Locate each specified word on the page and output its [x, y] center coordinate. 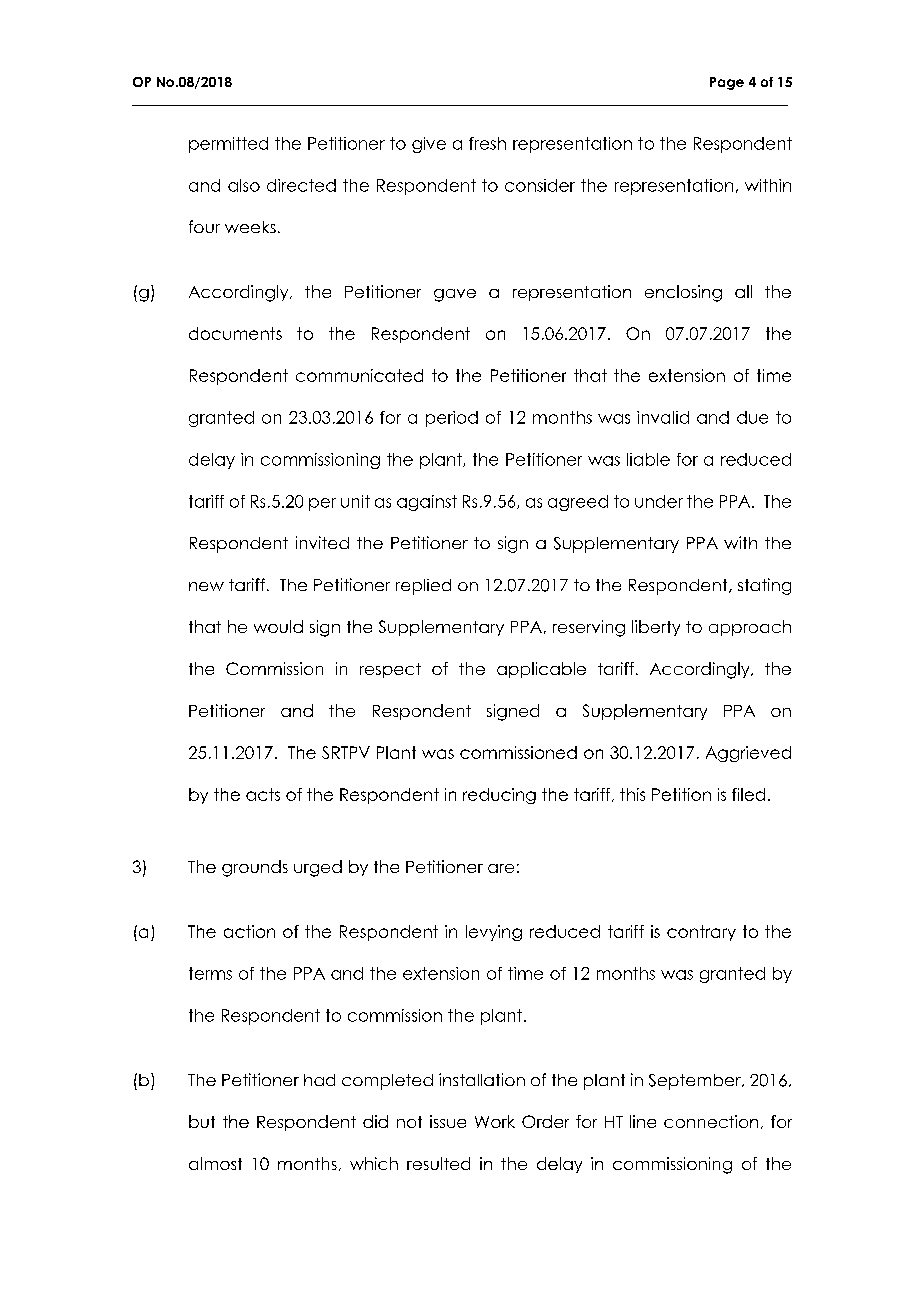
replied [423, 587]
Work [495, 1121]
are [501, 868]
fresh [487, 143]
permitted [228, 145]
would [278, 626]
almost [215, 1163]
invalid [663, 417]
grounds [255, 868]
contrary [701, 933]
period [452, 419]
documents [235, 333]
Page [727, 83]
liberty [656, 628]
